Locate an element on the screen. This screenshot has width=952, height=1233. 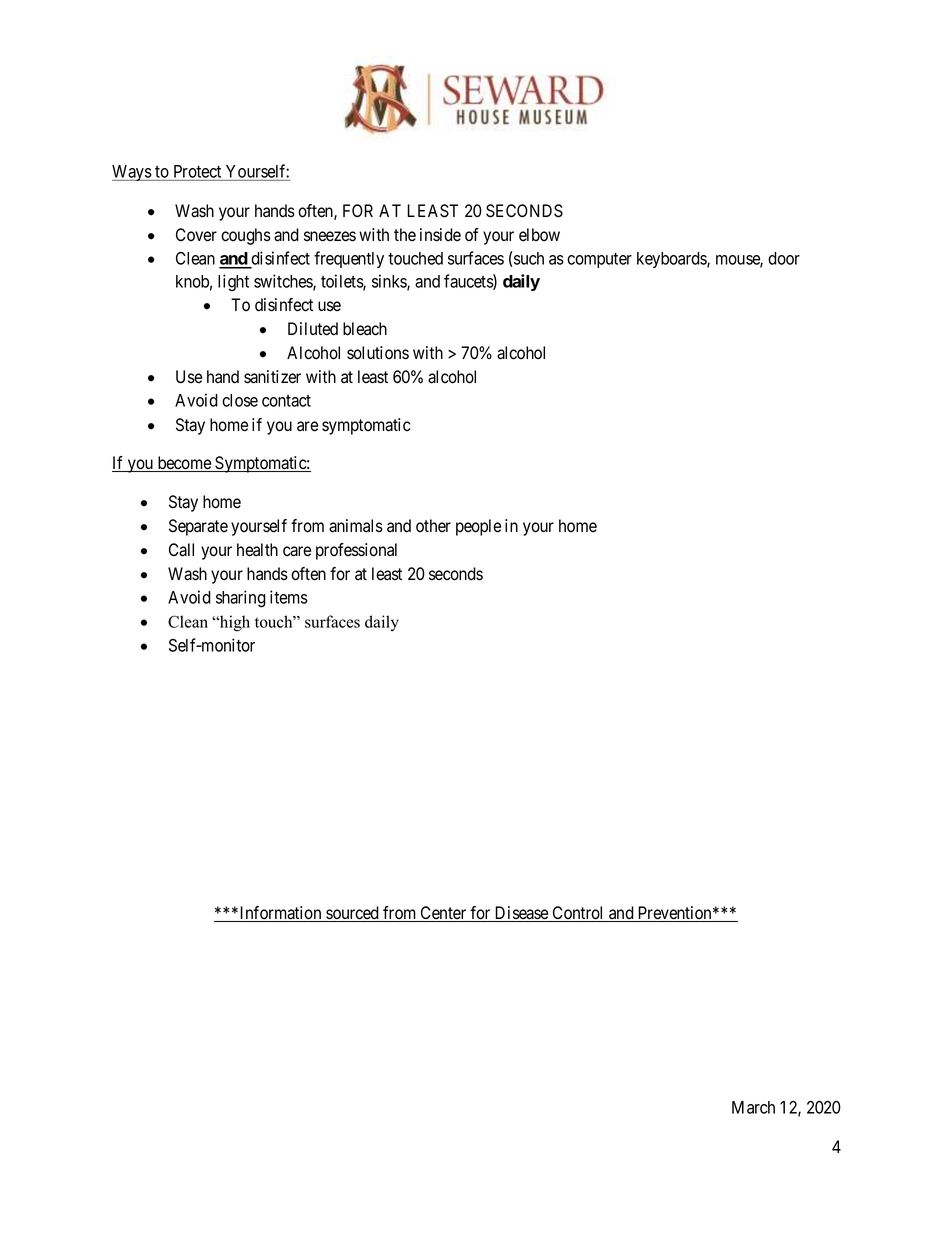
March is located at coordinates (753, 1107).
